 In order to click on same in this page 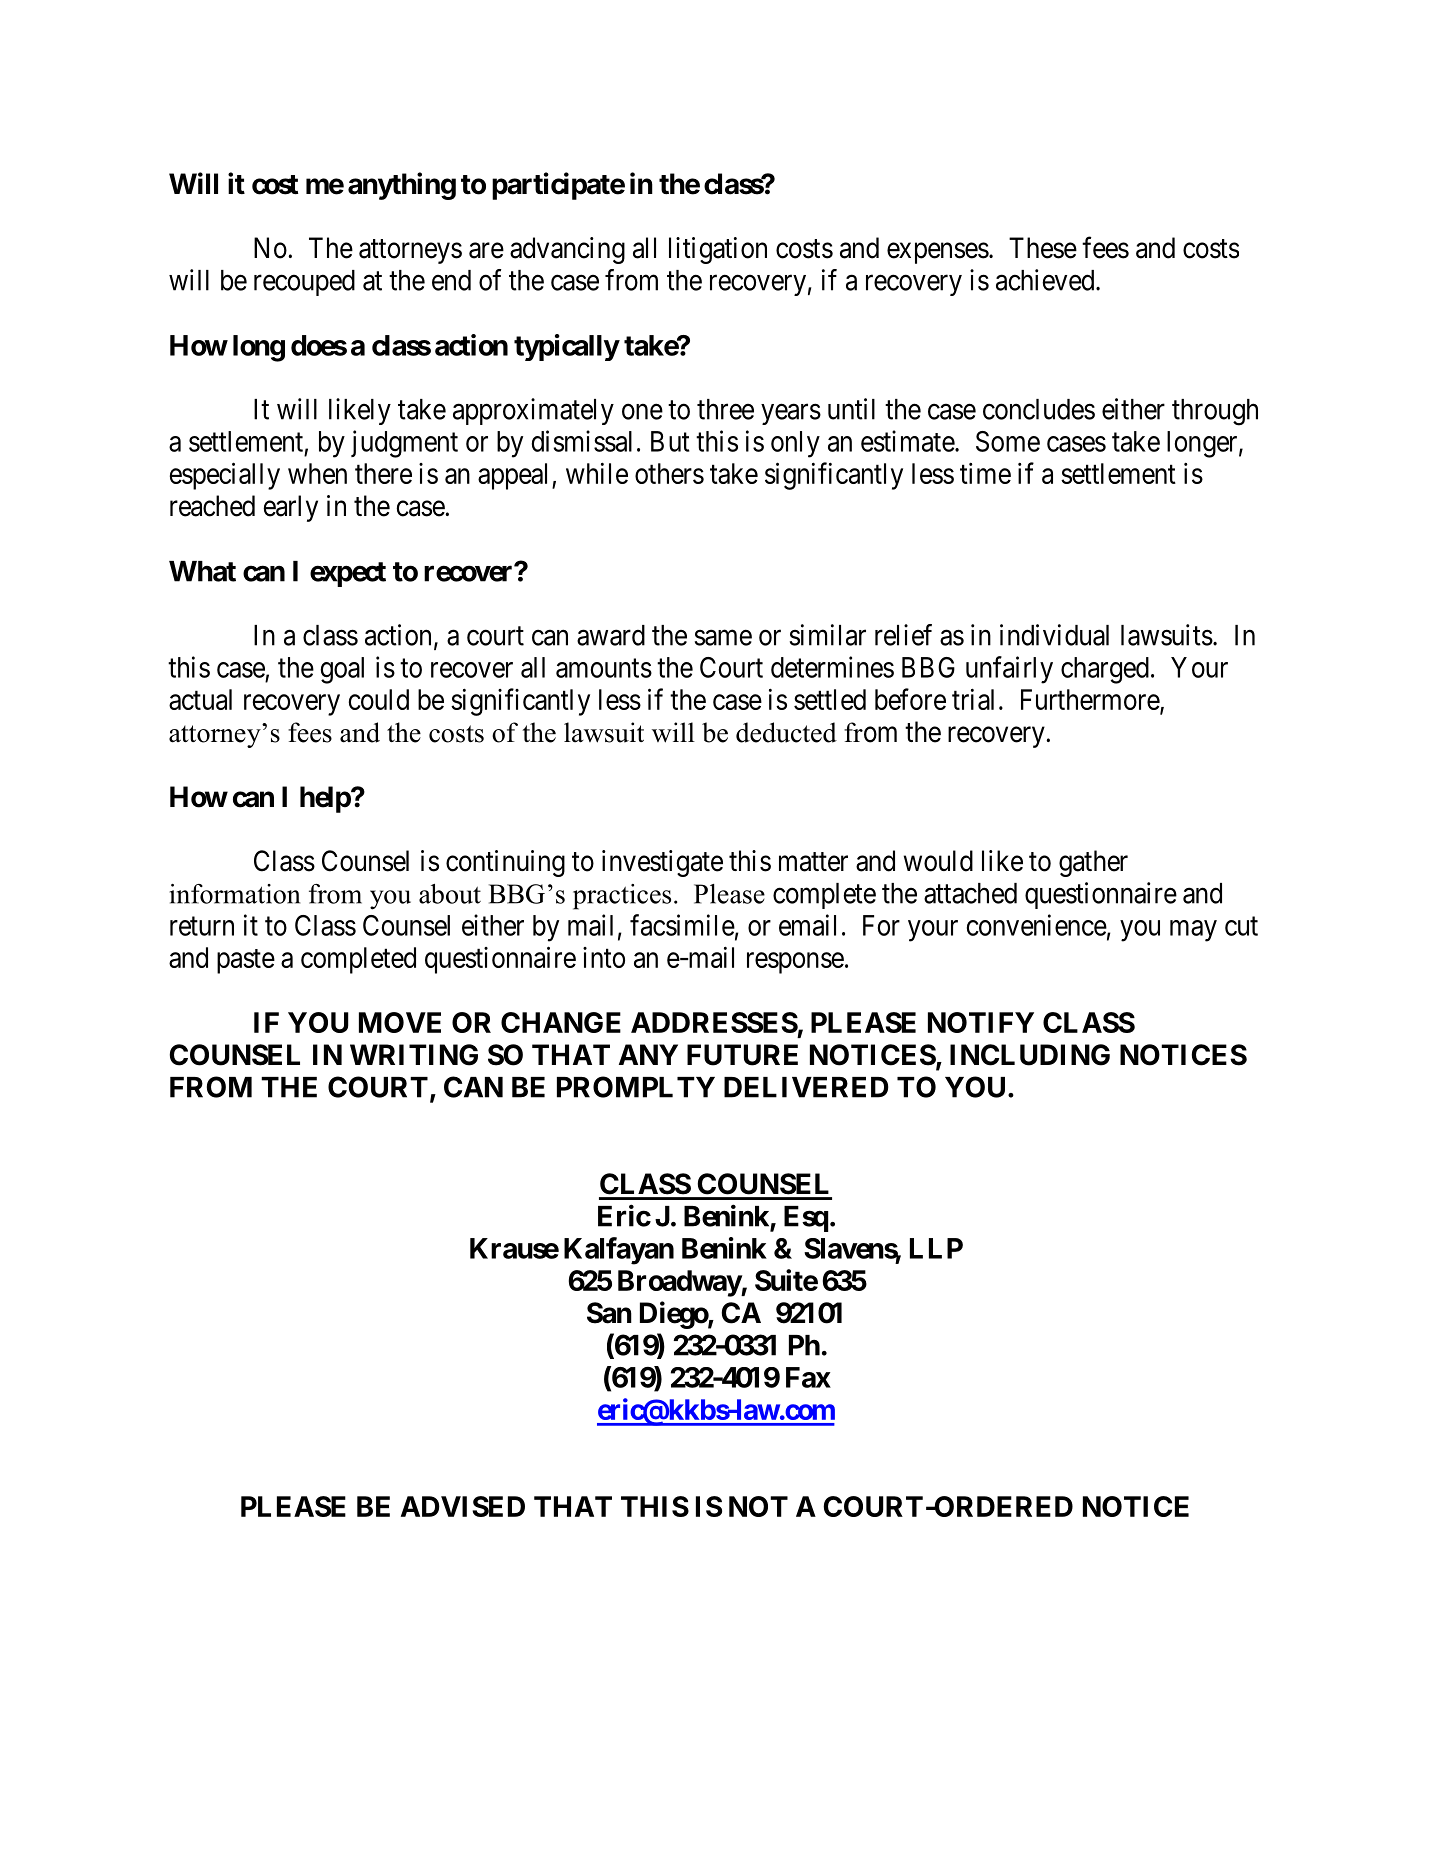, I will do `click(723, 638)`.
